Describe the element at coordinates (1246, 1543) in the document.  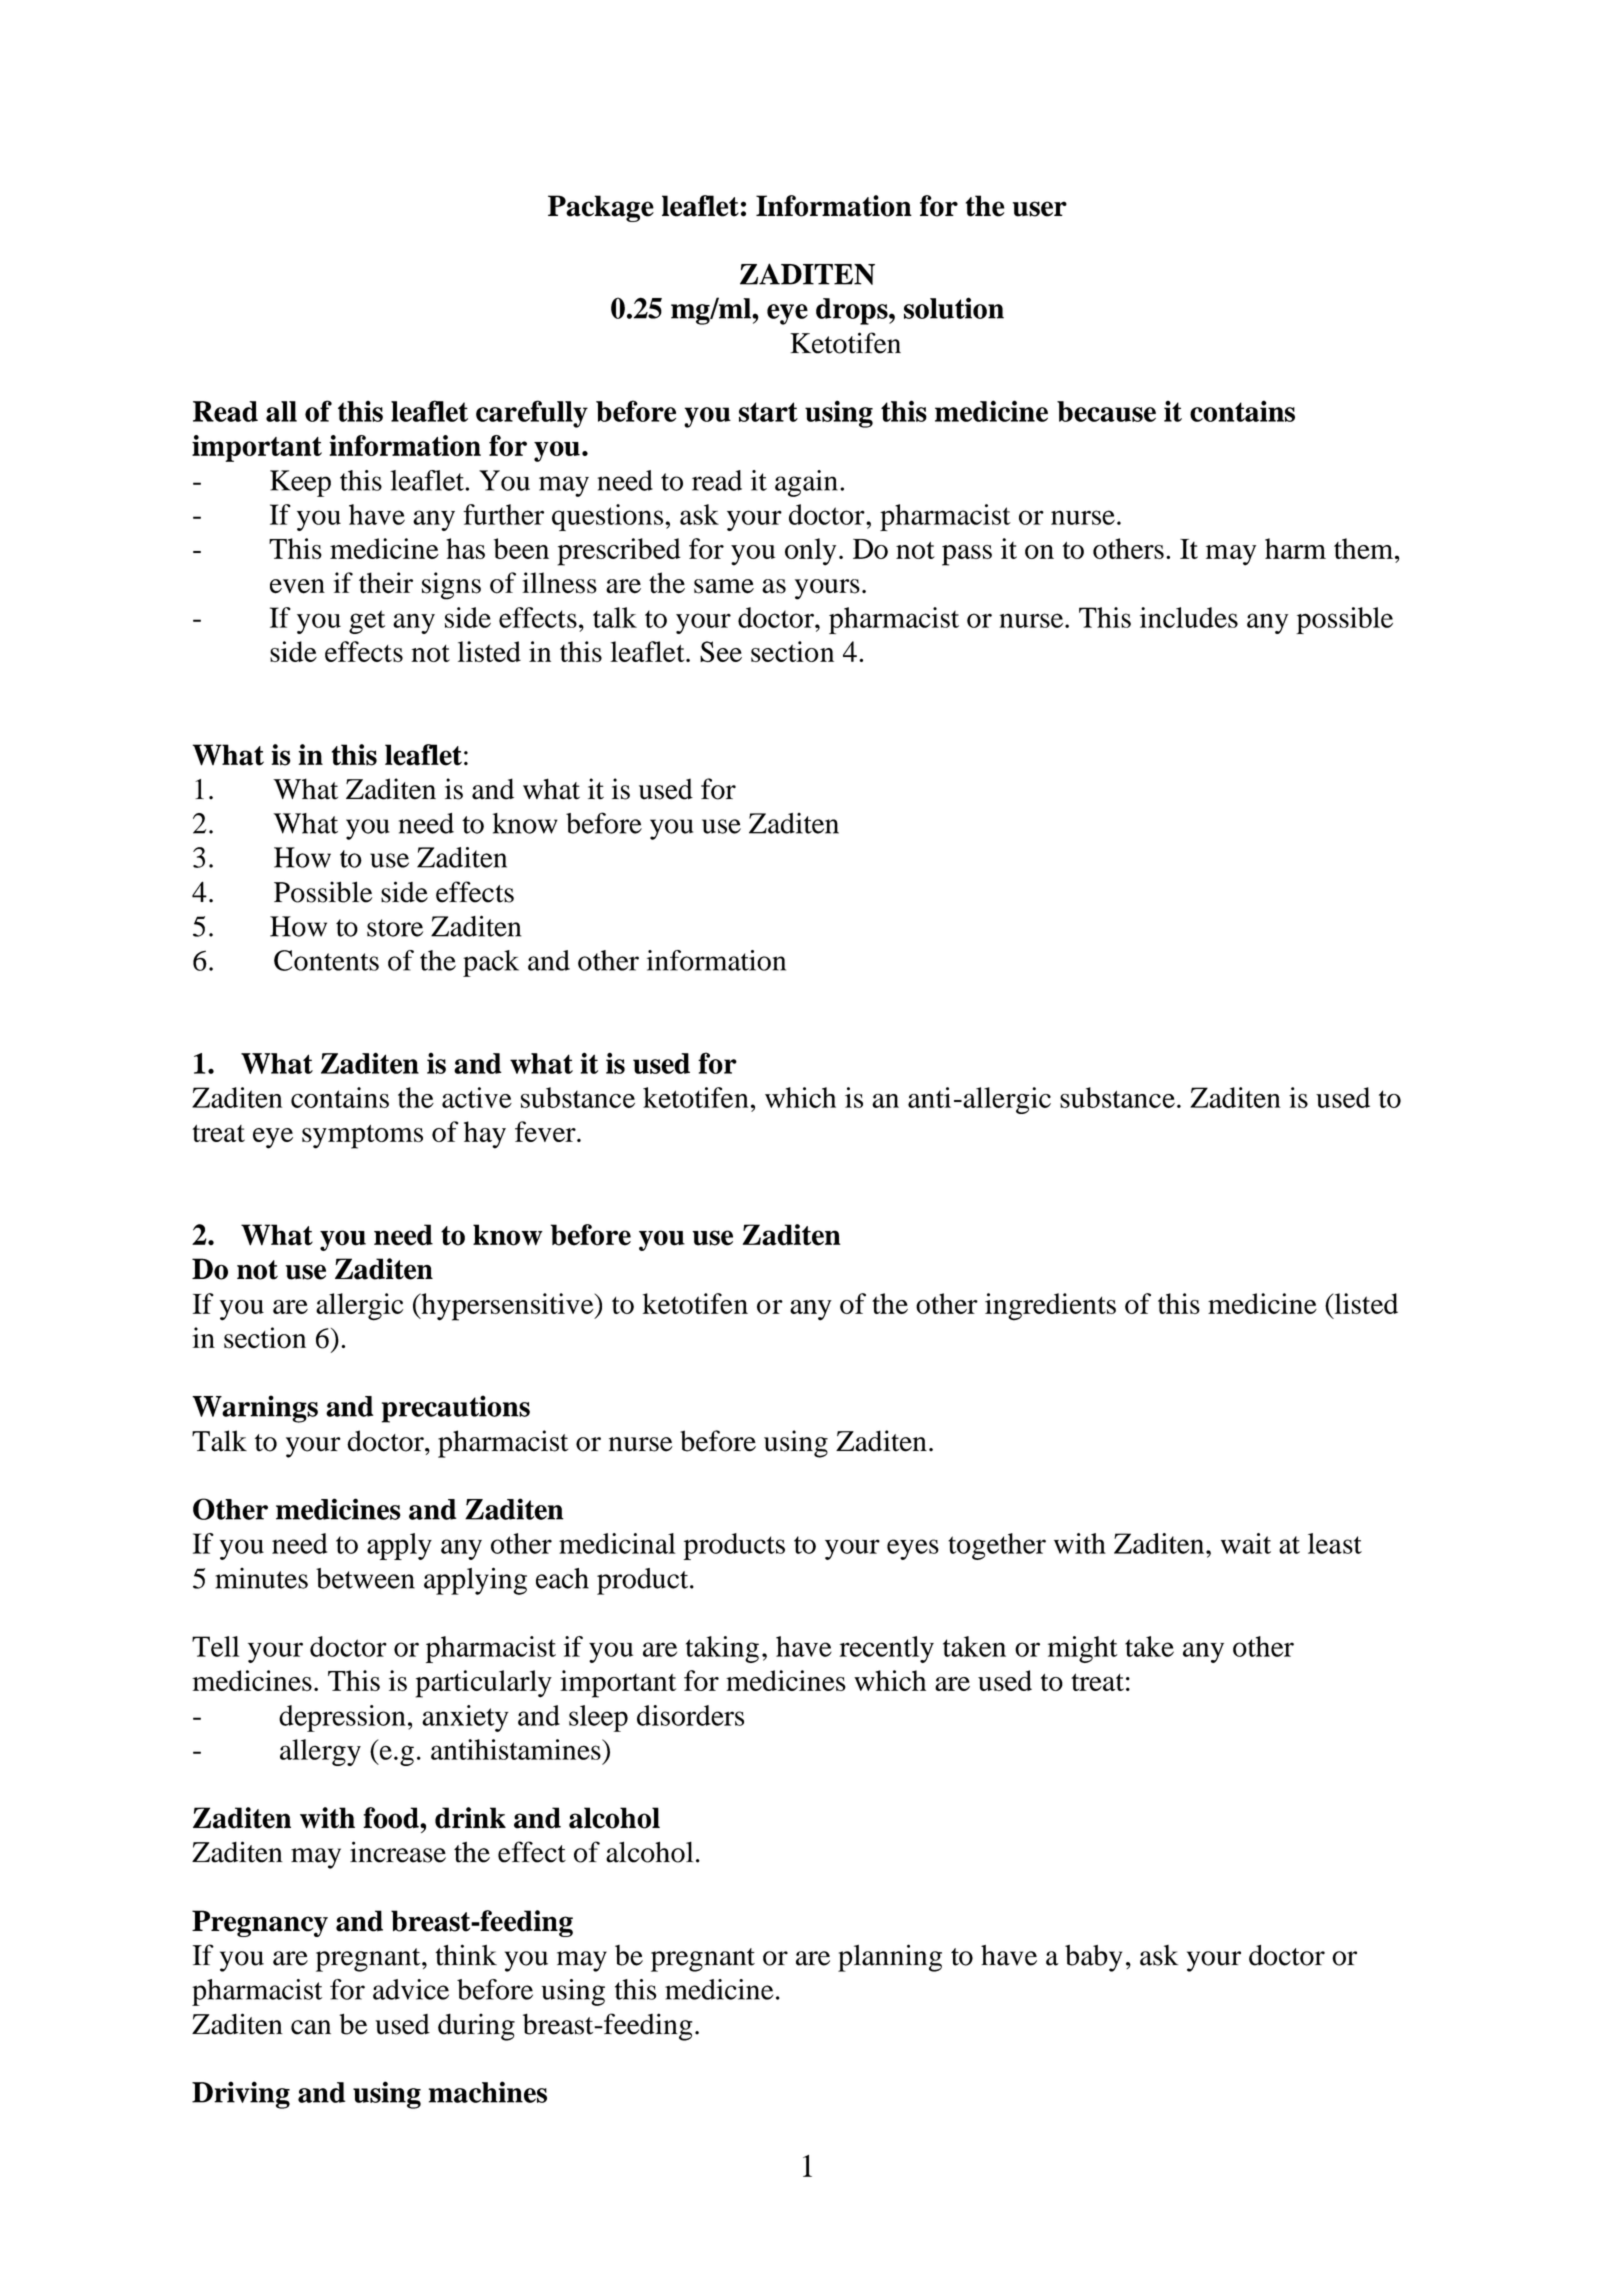
I see `wait` at that location.
